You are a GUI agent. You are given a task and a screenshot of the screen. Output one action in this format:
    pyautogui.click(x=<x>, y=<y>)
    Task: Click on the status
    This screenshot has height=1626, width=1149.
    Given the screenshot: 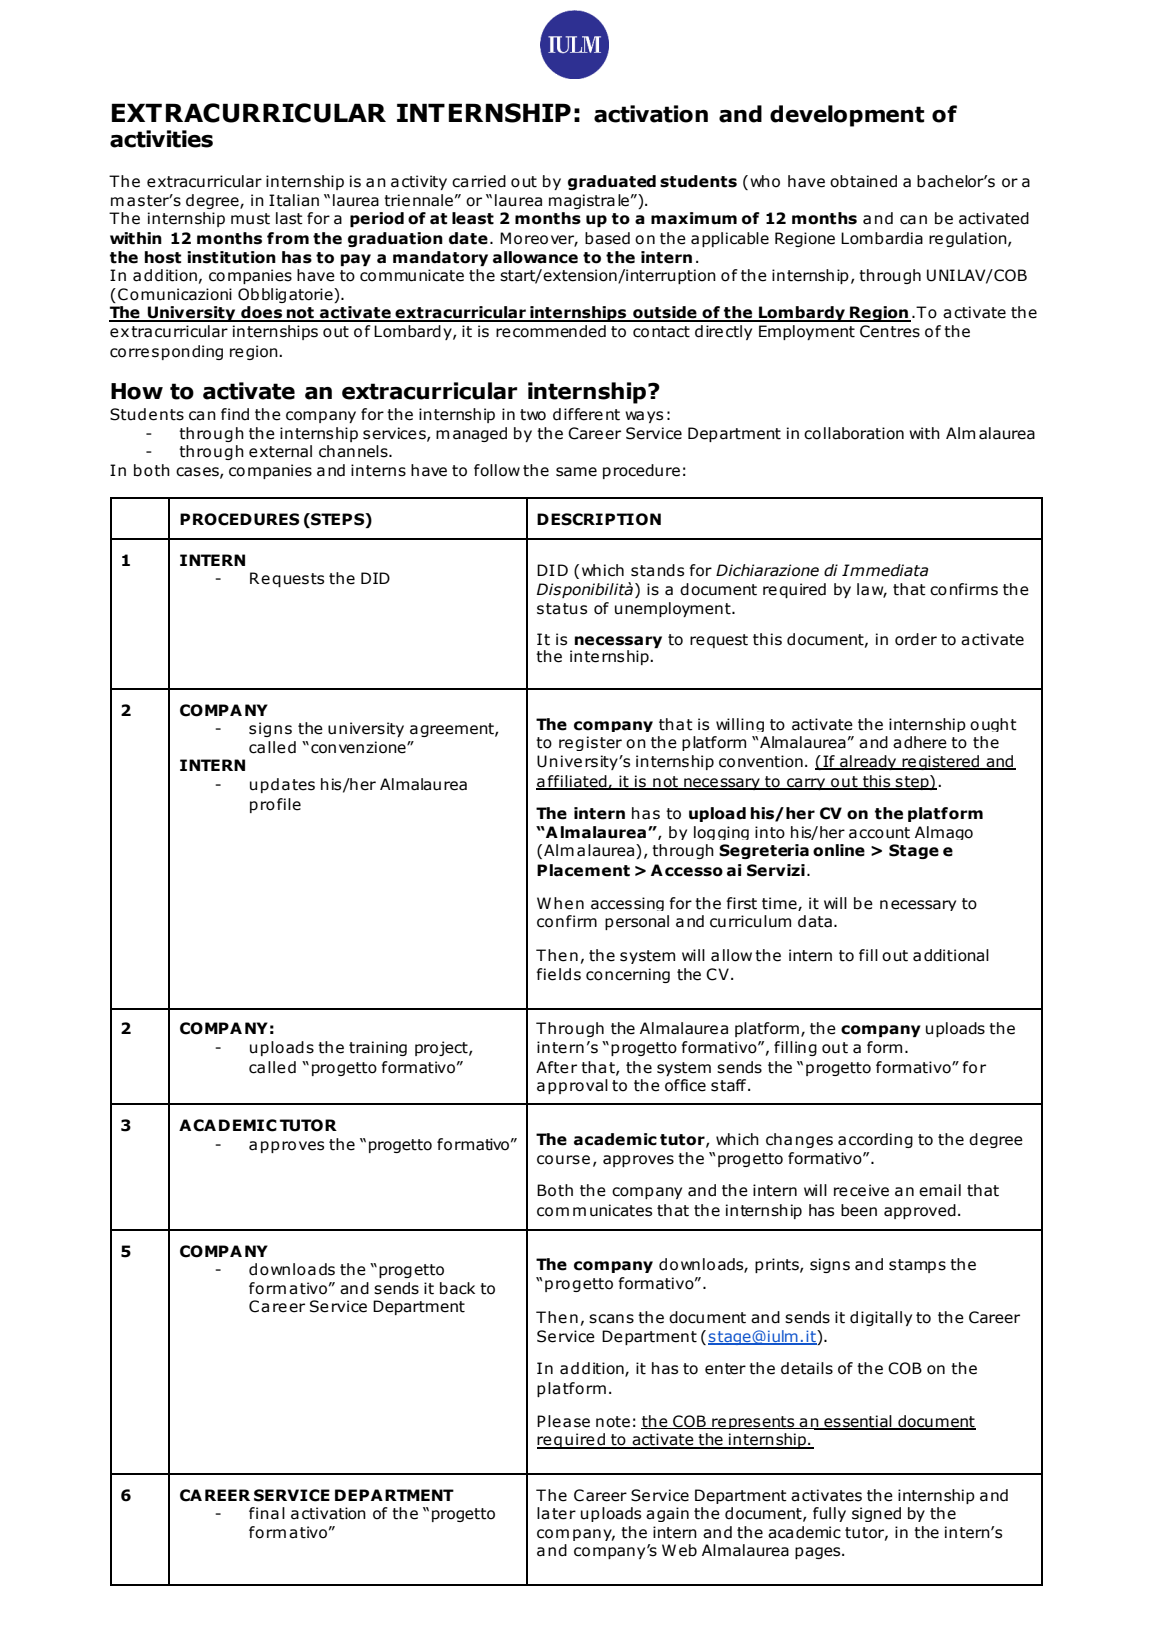 What is the action you would take?
    pyautogui.click(x=562, y=609)
